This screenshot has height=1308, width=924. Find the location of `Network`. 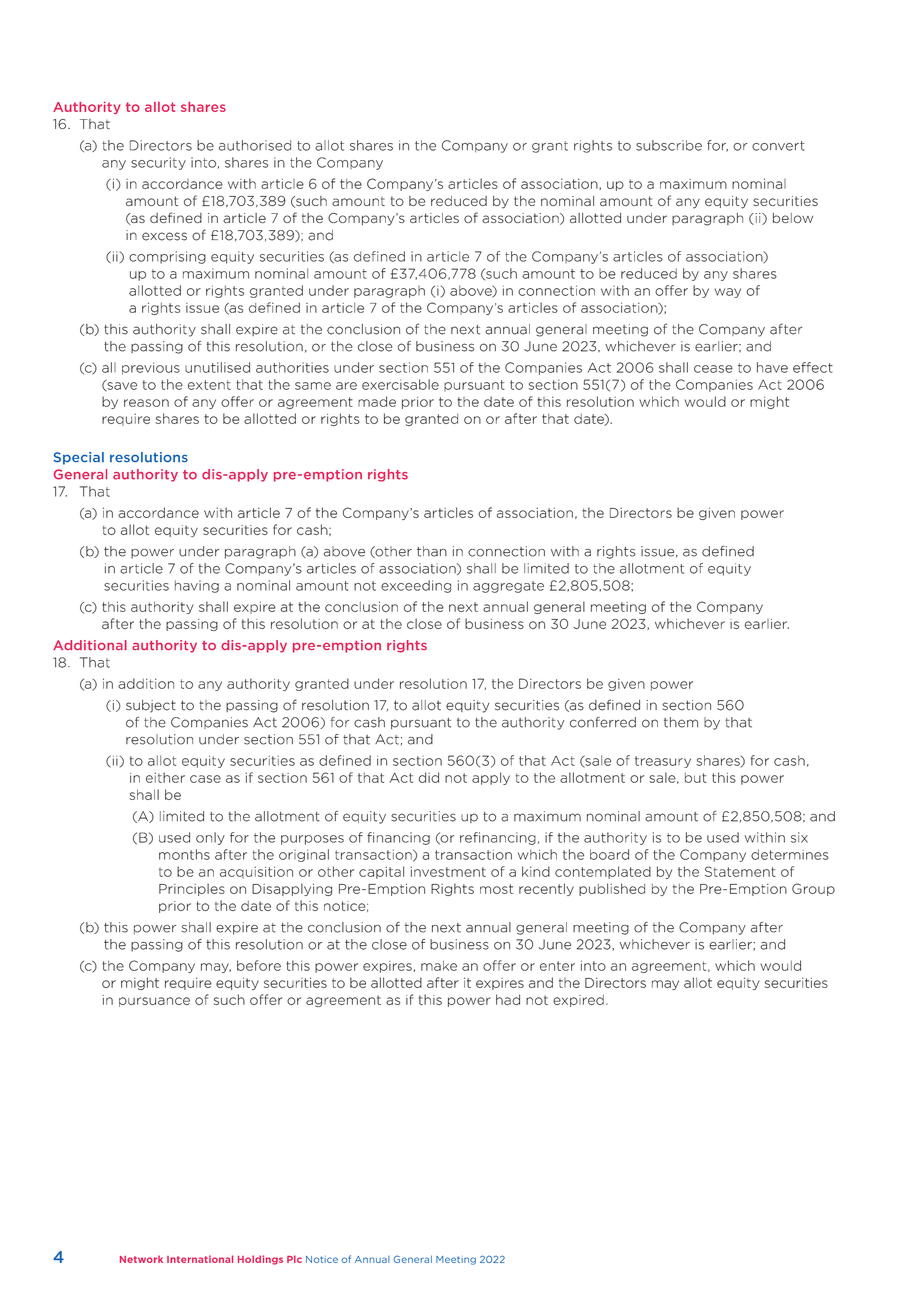

Network is located at coordinates (141, 1259).
